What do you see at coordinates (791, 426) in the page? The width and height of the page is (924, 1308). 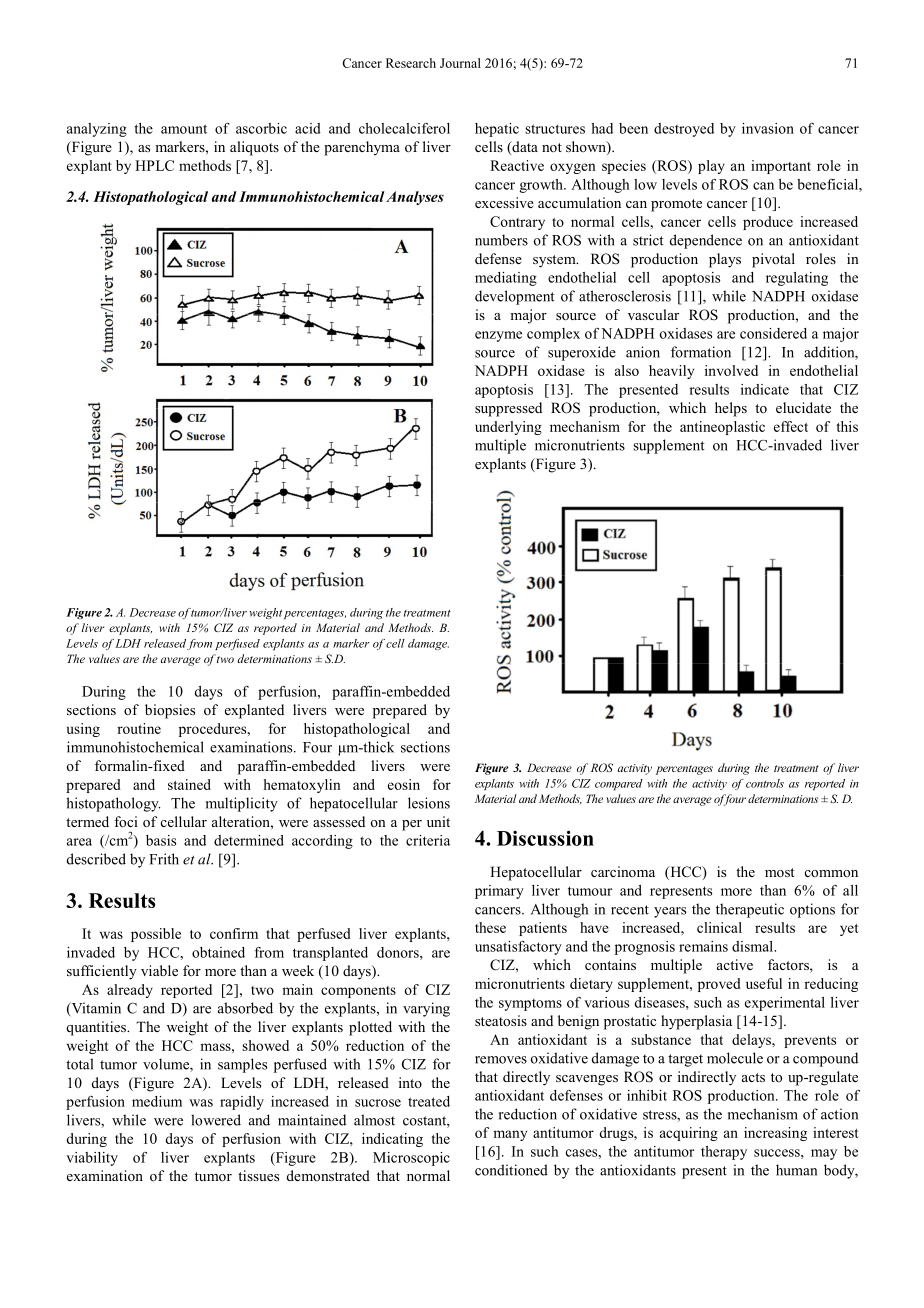 I see `effect` at bounding box center [791, 426].
